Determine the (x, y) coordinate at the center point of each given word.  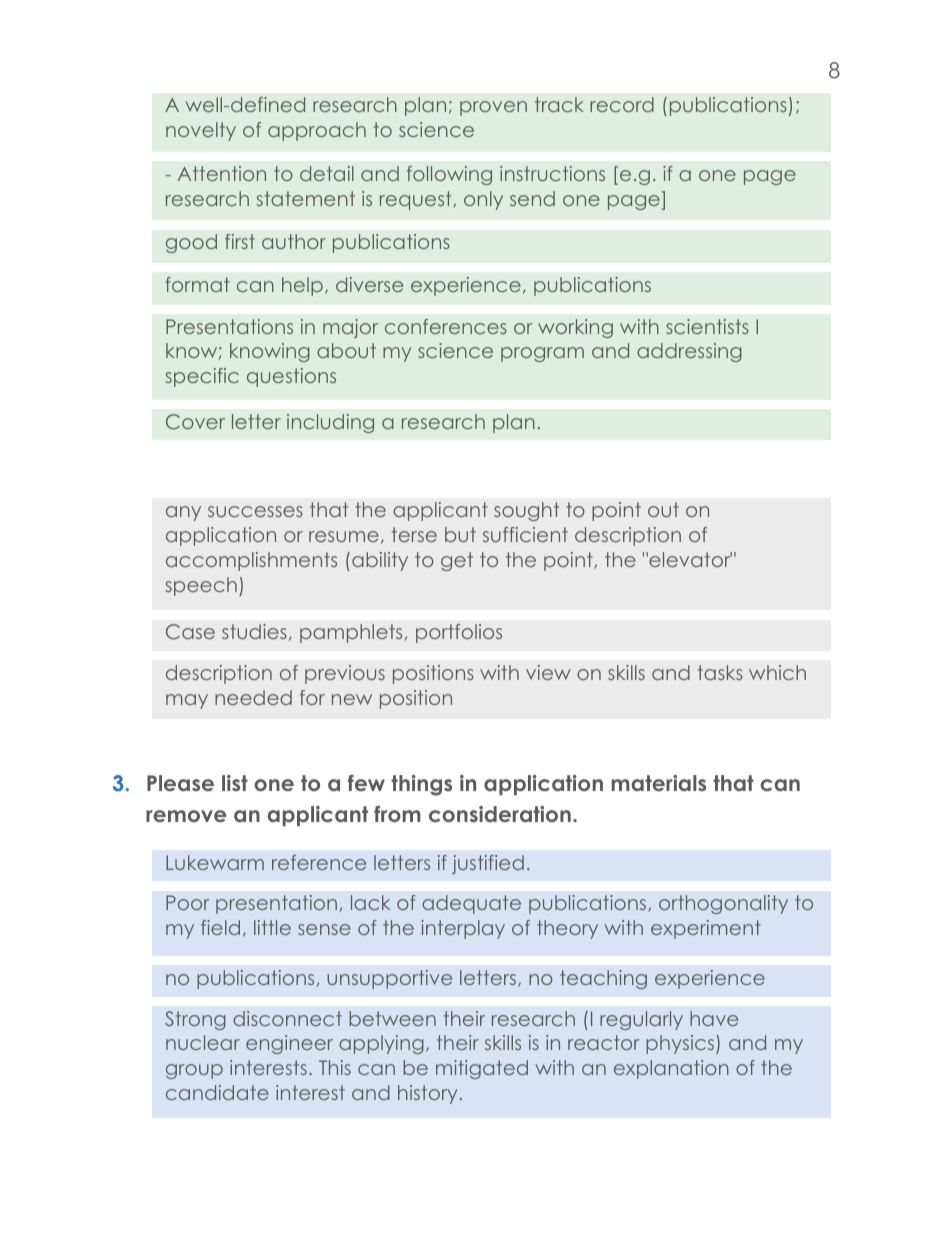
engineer (289, 1044)
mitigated (482, 1069)
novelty (201, 131)
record (622, 104)
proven (493, 108)
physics (681, 1044)
